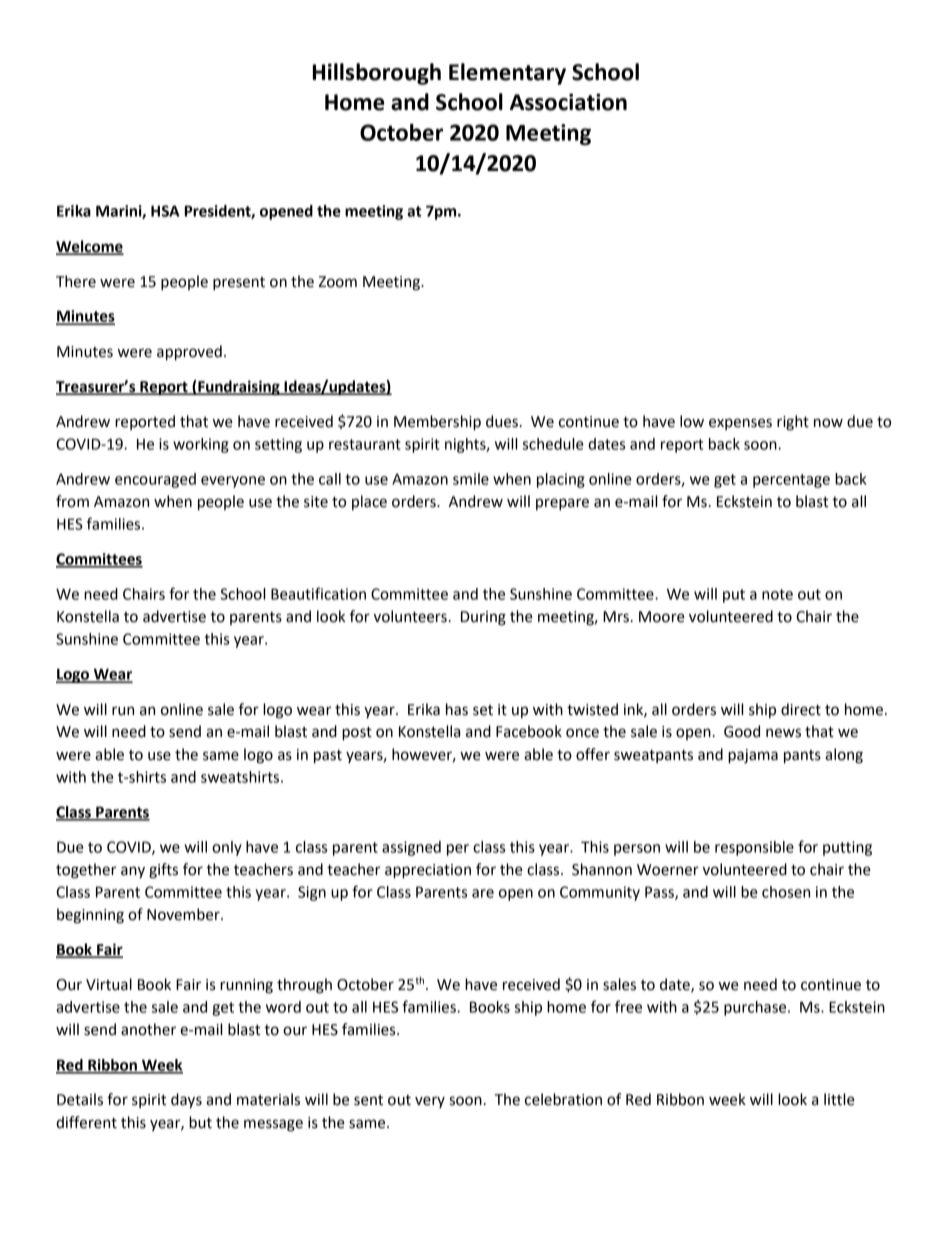  I want to click on During, so click(483, 618).
